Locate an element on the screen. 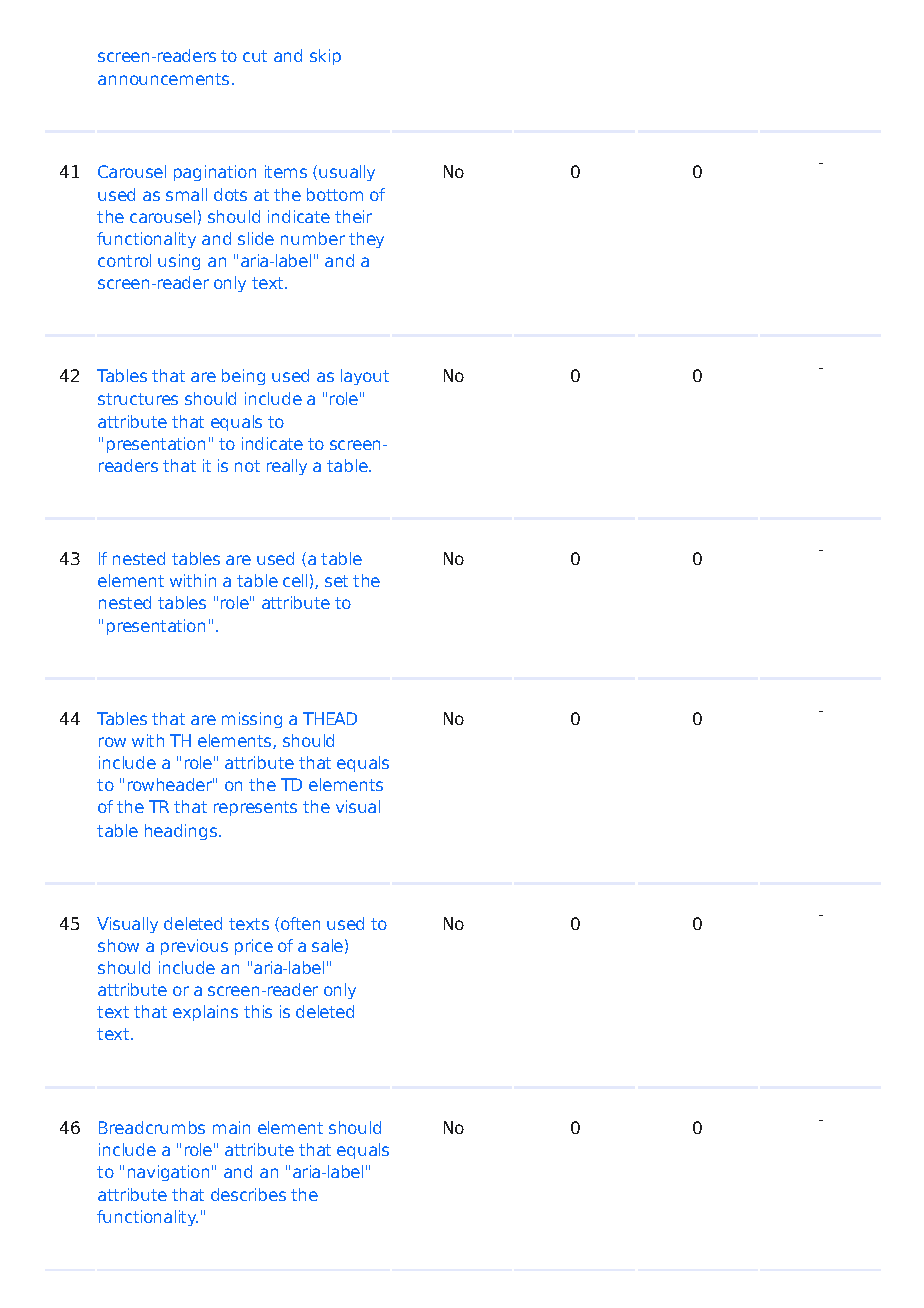 The image size is (924, 1308). headings is located at coordinates (181, 832).
